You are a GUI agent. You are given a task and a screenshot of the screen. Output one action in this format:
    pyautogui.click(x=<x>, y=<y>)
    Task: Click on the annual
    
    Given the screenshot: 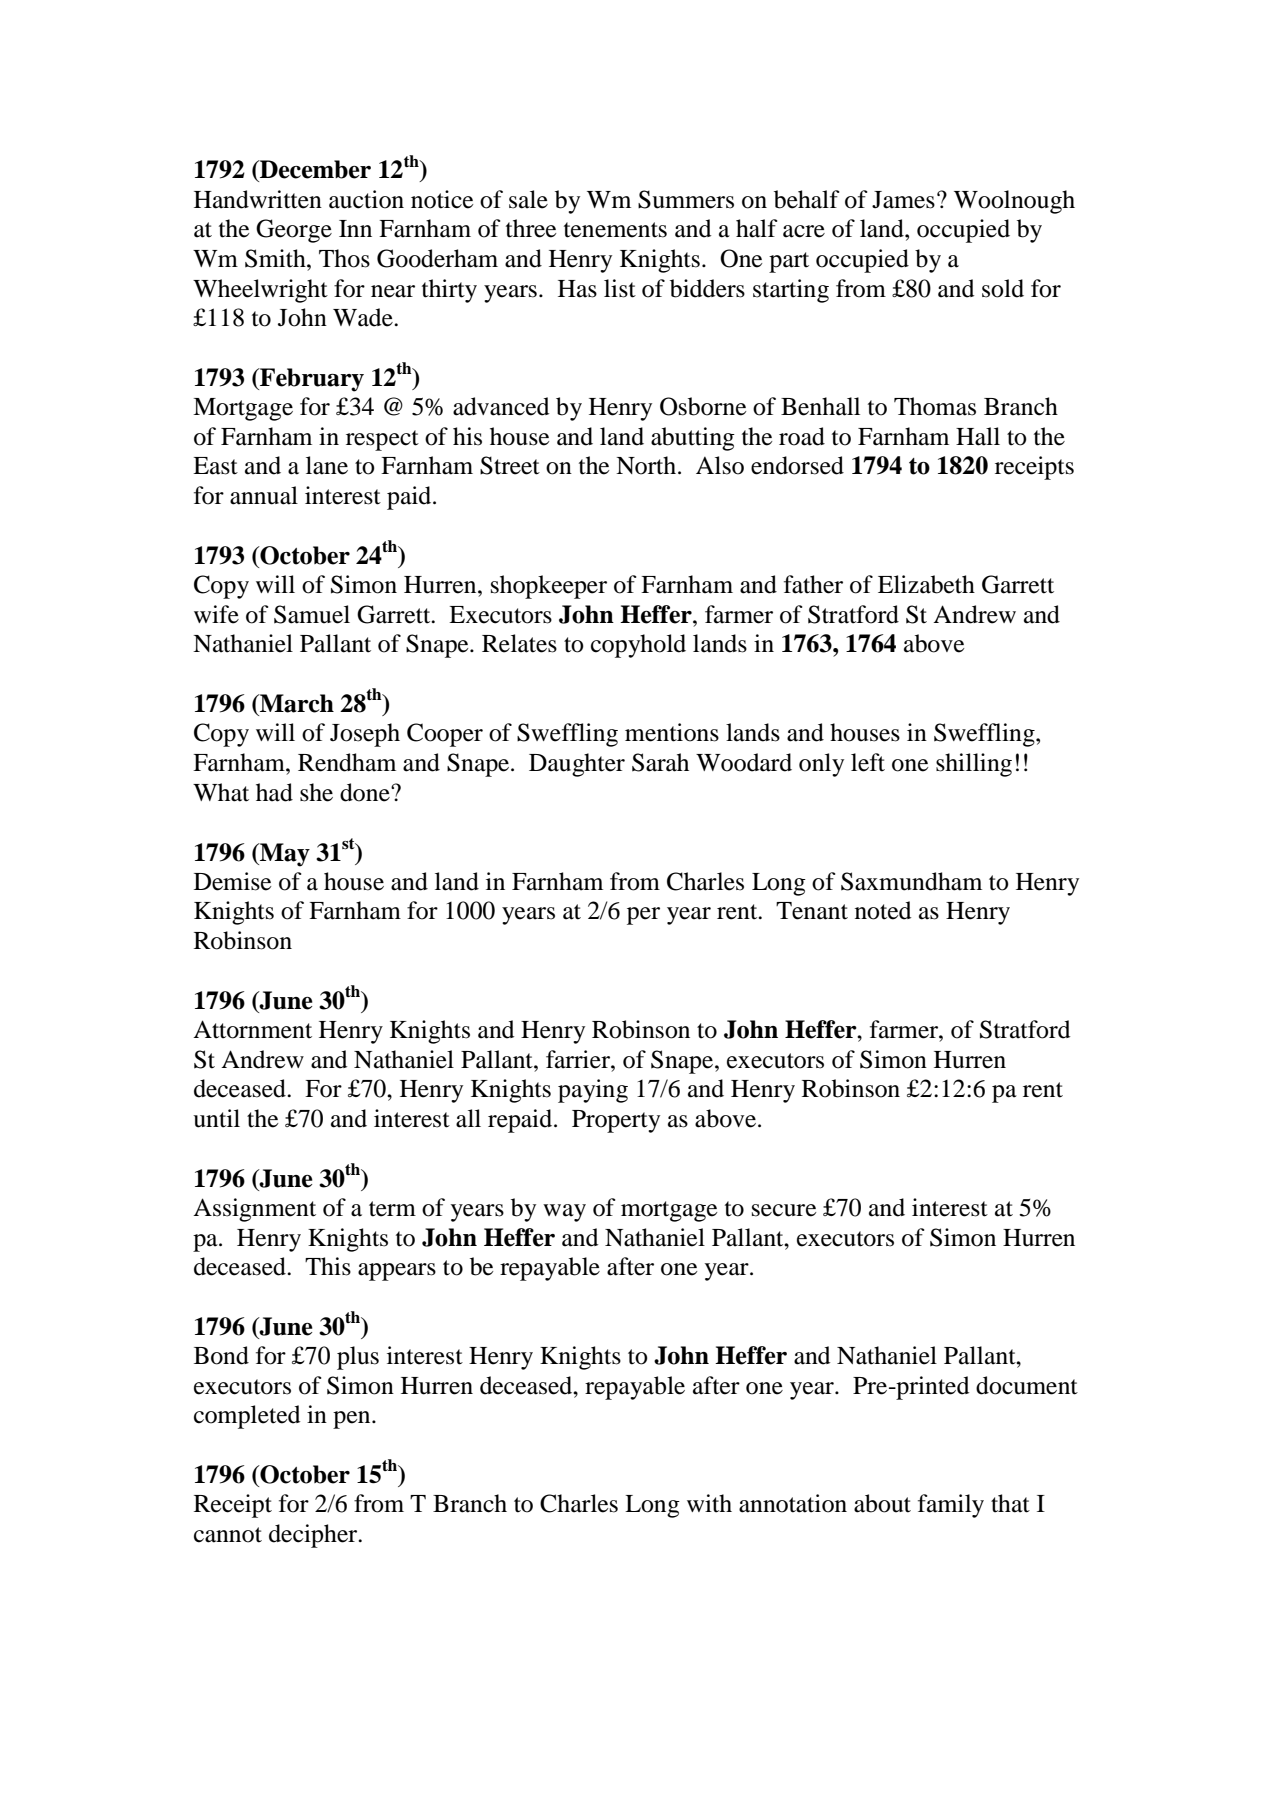 What is the action you would take?
    pyautogui.click(x=264, y=495)
